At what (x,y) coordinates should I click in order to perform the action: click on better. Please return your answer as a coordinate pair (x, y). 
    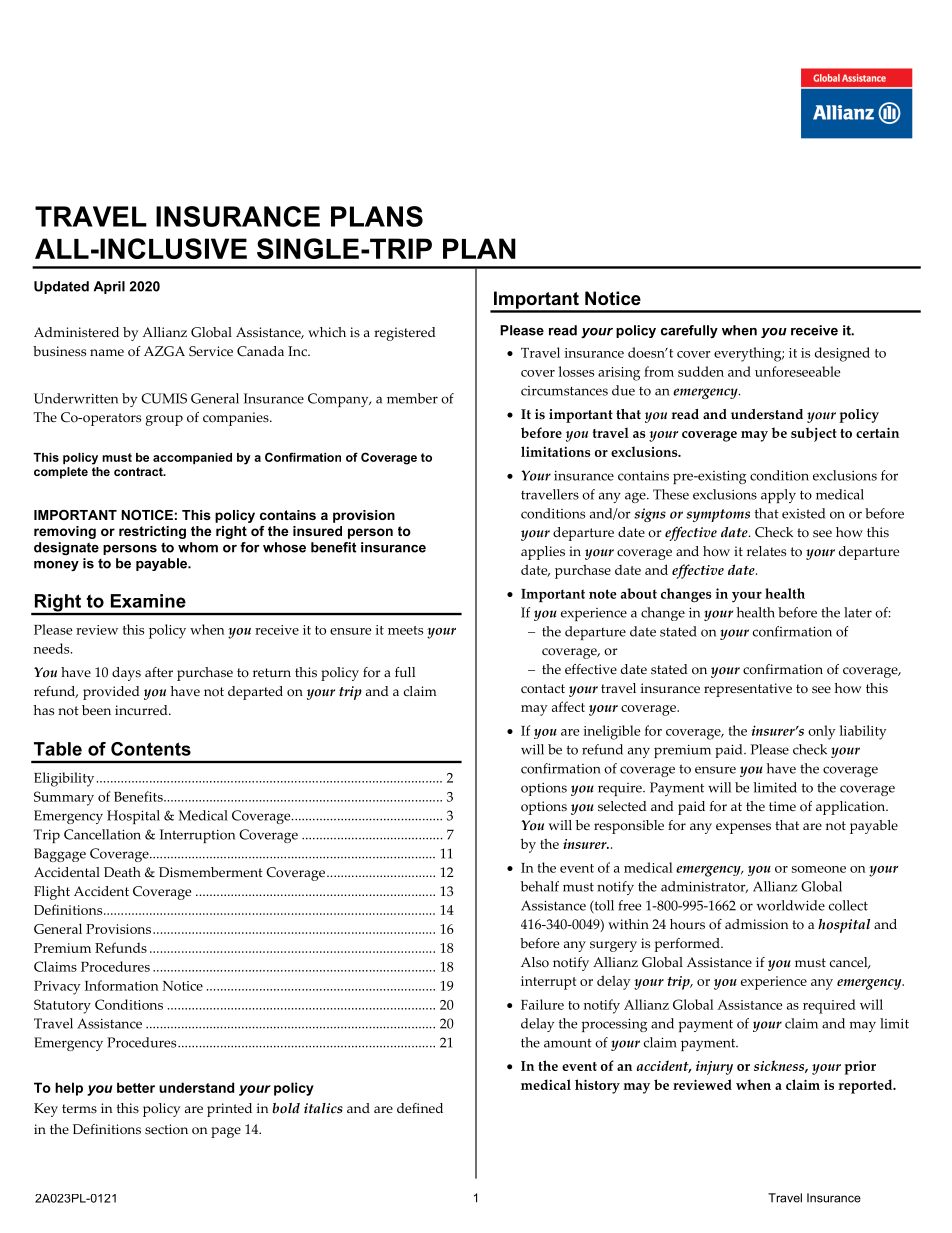
    Looking at the image, I should click on (136, 1087).
